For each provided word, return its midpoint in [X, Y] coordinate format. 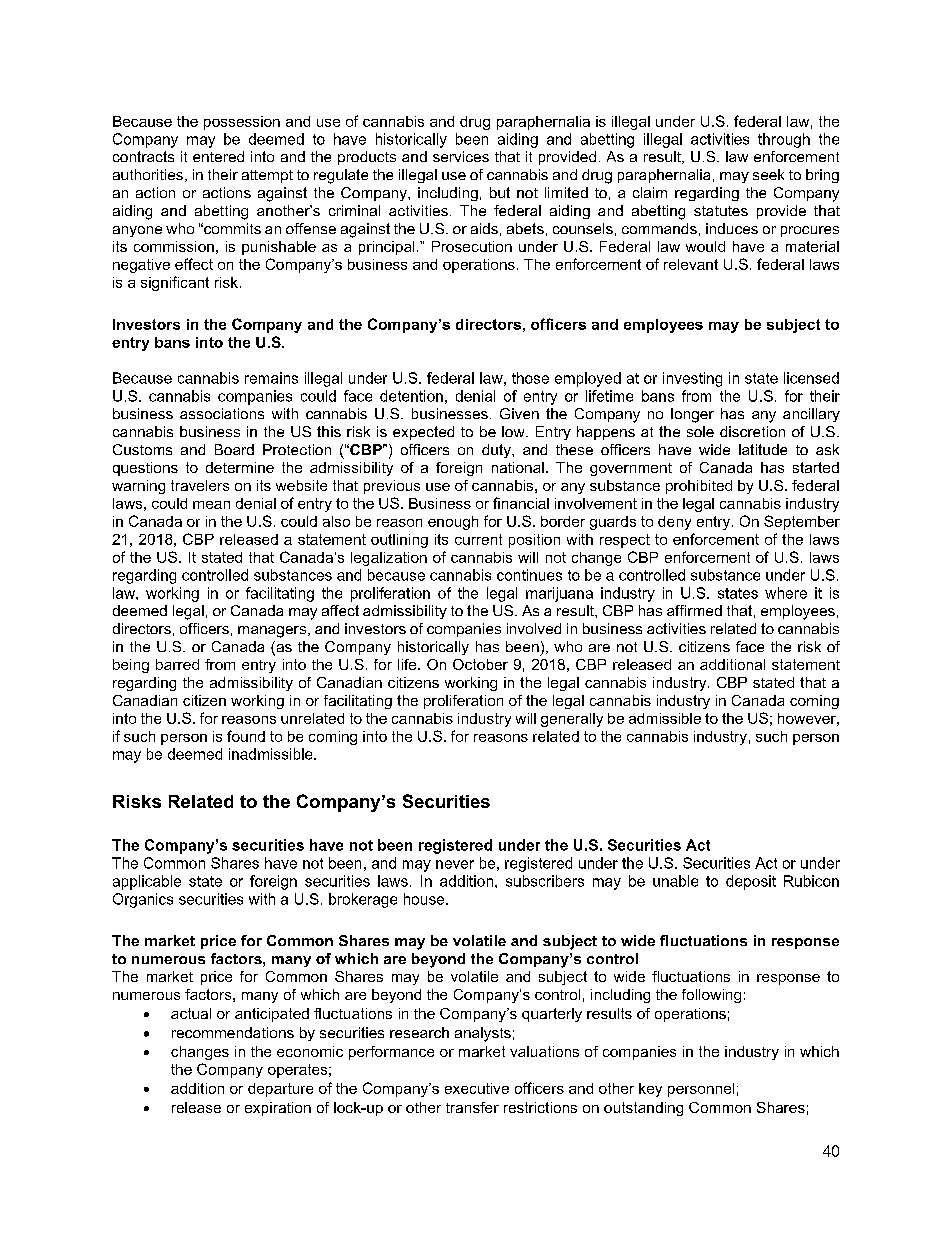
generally [572, 720]
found [246, 736]
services [461, 156]
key [650, 1090]
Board [234, 449]
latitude [763, 449]
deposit [751, 882]
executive [477, 1088]
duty [497, 451]
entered [218, 156]
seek [768, 174]
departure [280, 1090]
